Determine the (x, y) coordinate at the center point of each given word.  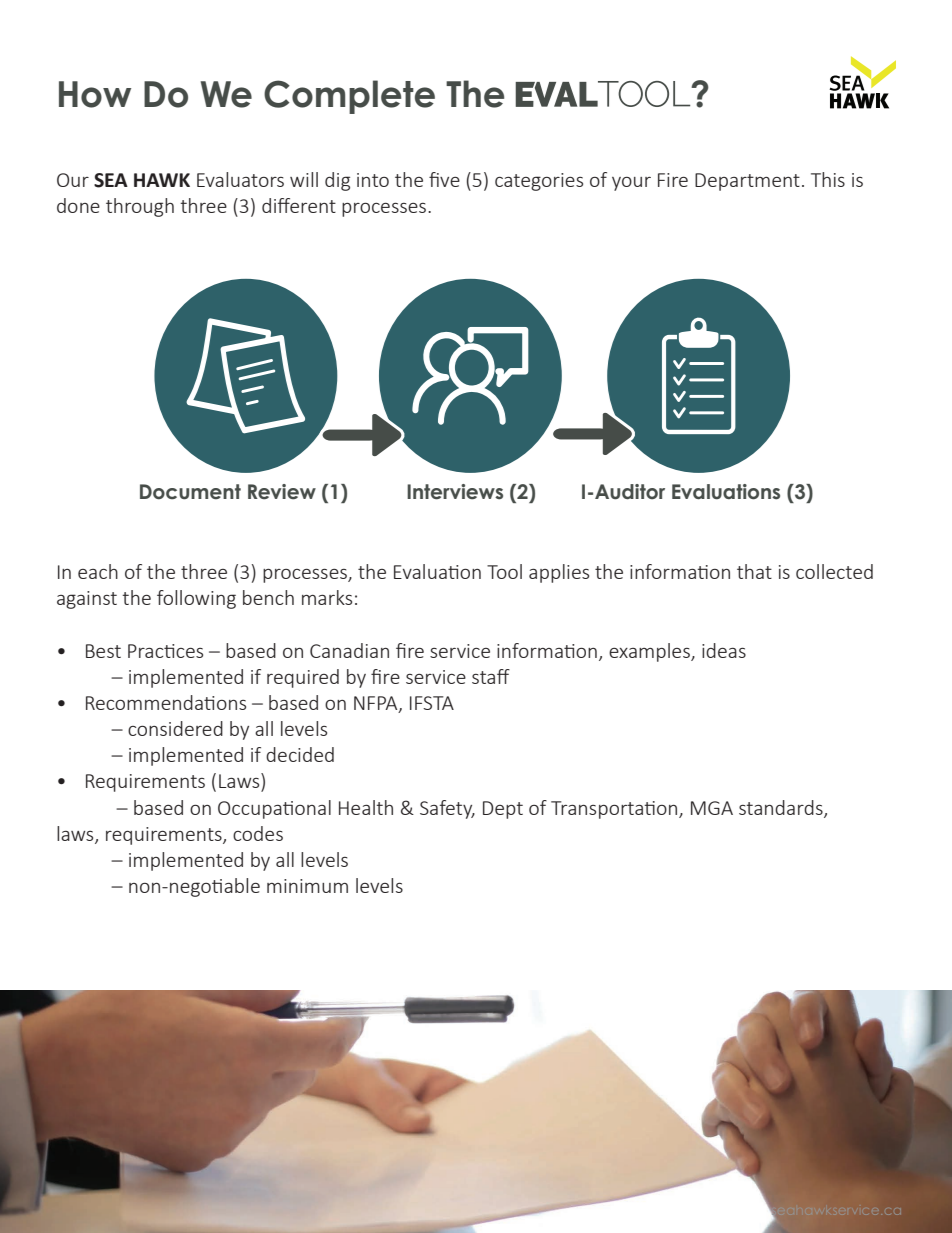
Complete (349, 97)
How (95, 94)
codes (258, 833)
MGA (712, 808)
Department (747, 182)
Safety (447, 809)
